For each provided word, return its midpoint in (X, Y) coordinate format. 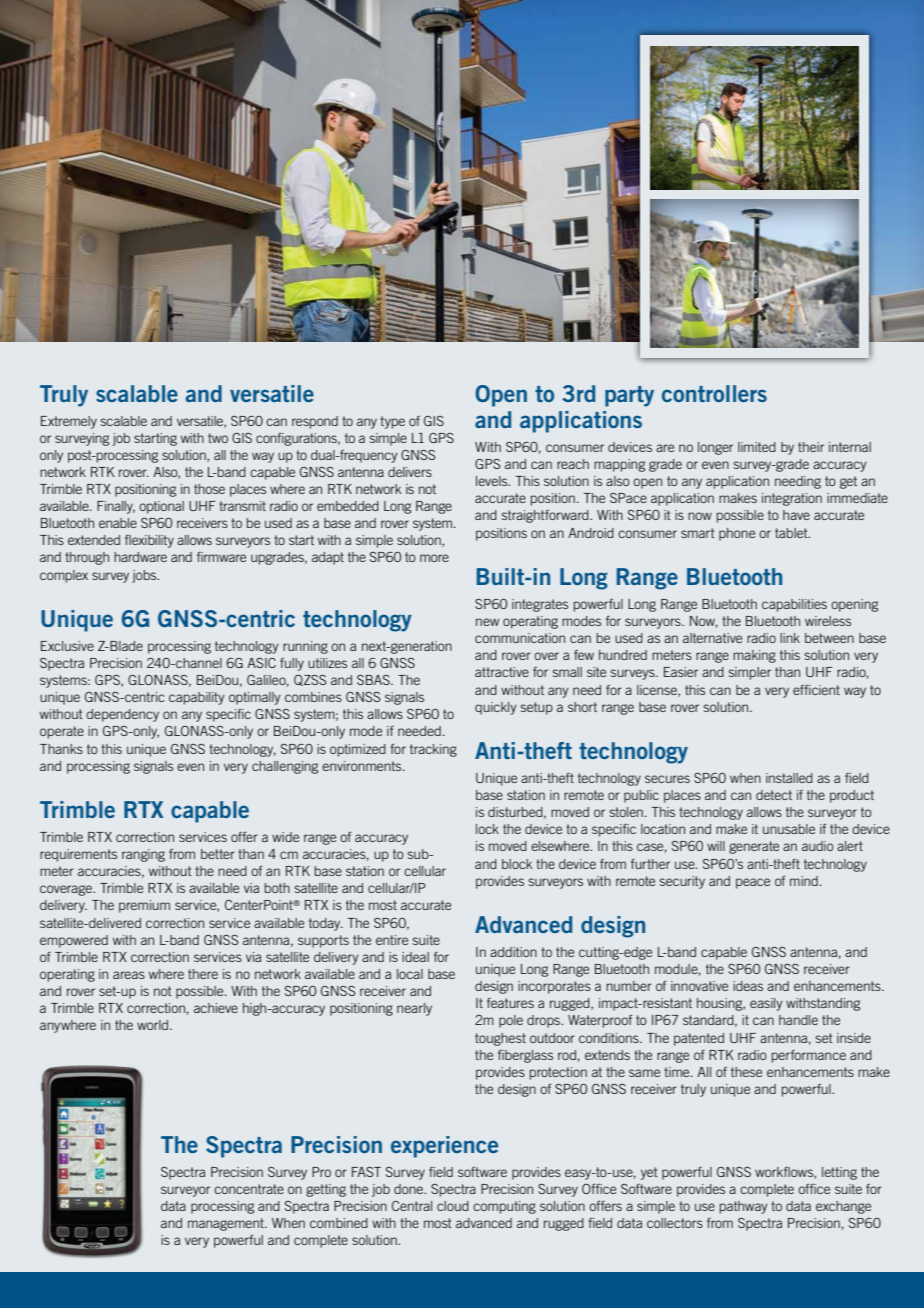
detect (774, 795)
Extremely (69, 422)
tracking (433, 750)
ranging (143, 855)
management (227, 1224)
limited (757, 447)
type (392, 422)
